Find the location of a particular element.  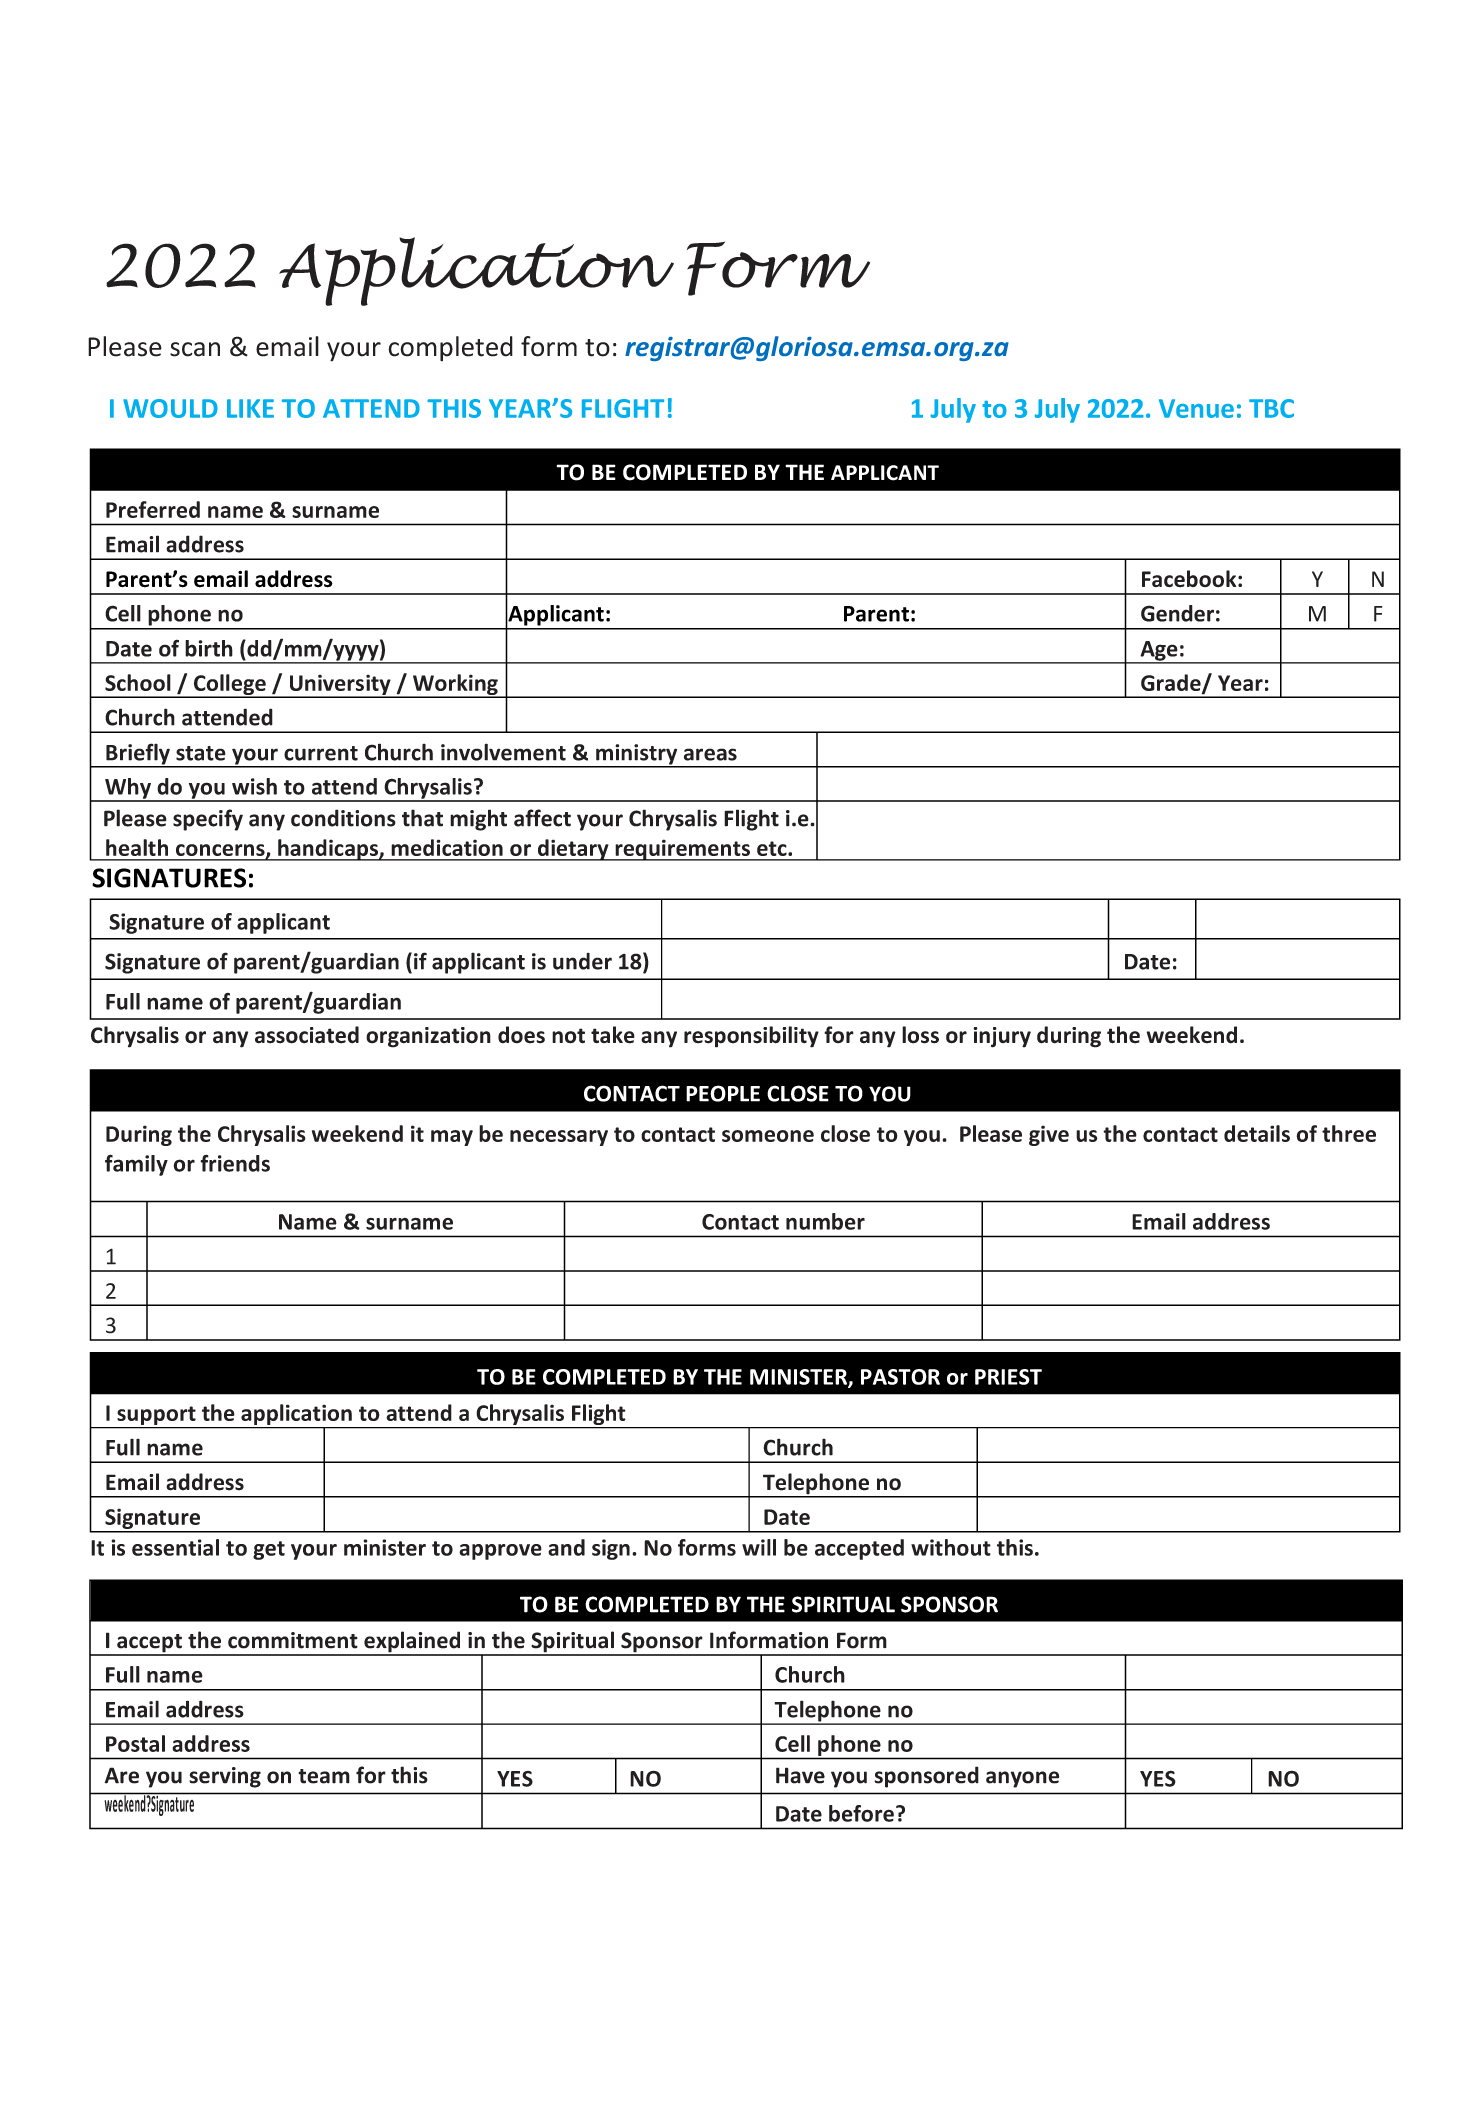

support is located at coordinates (156, 1417).
